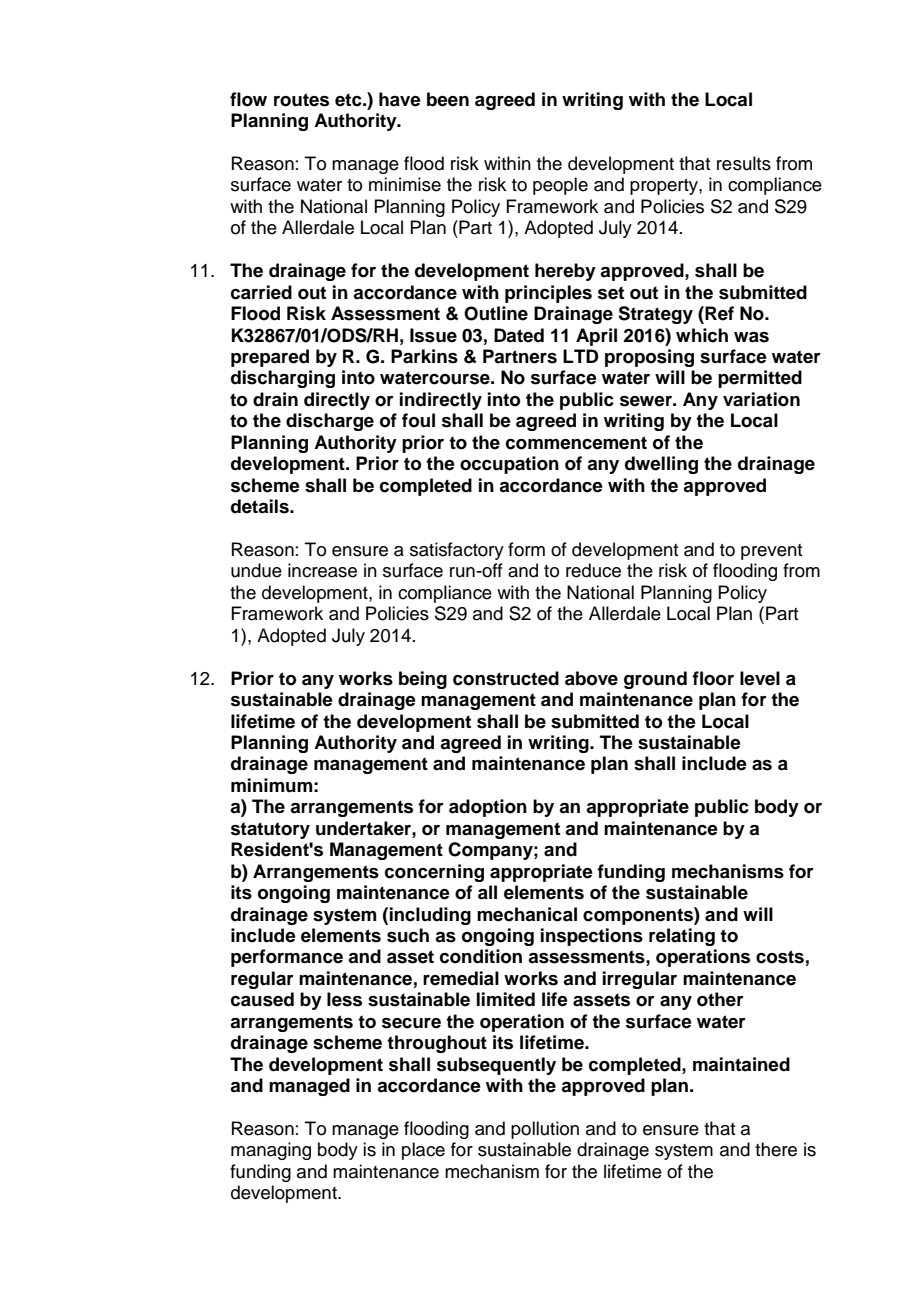 This page has width=924, height=1308. Describe the element at coordinates (301, 100) in the page. I see `routes` at that location.
